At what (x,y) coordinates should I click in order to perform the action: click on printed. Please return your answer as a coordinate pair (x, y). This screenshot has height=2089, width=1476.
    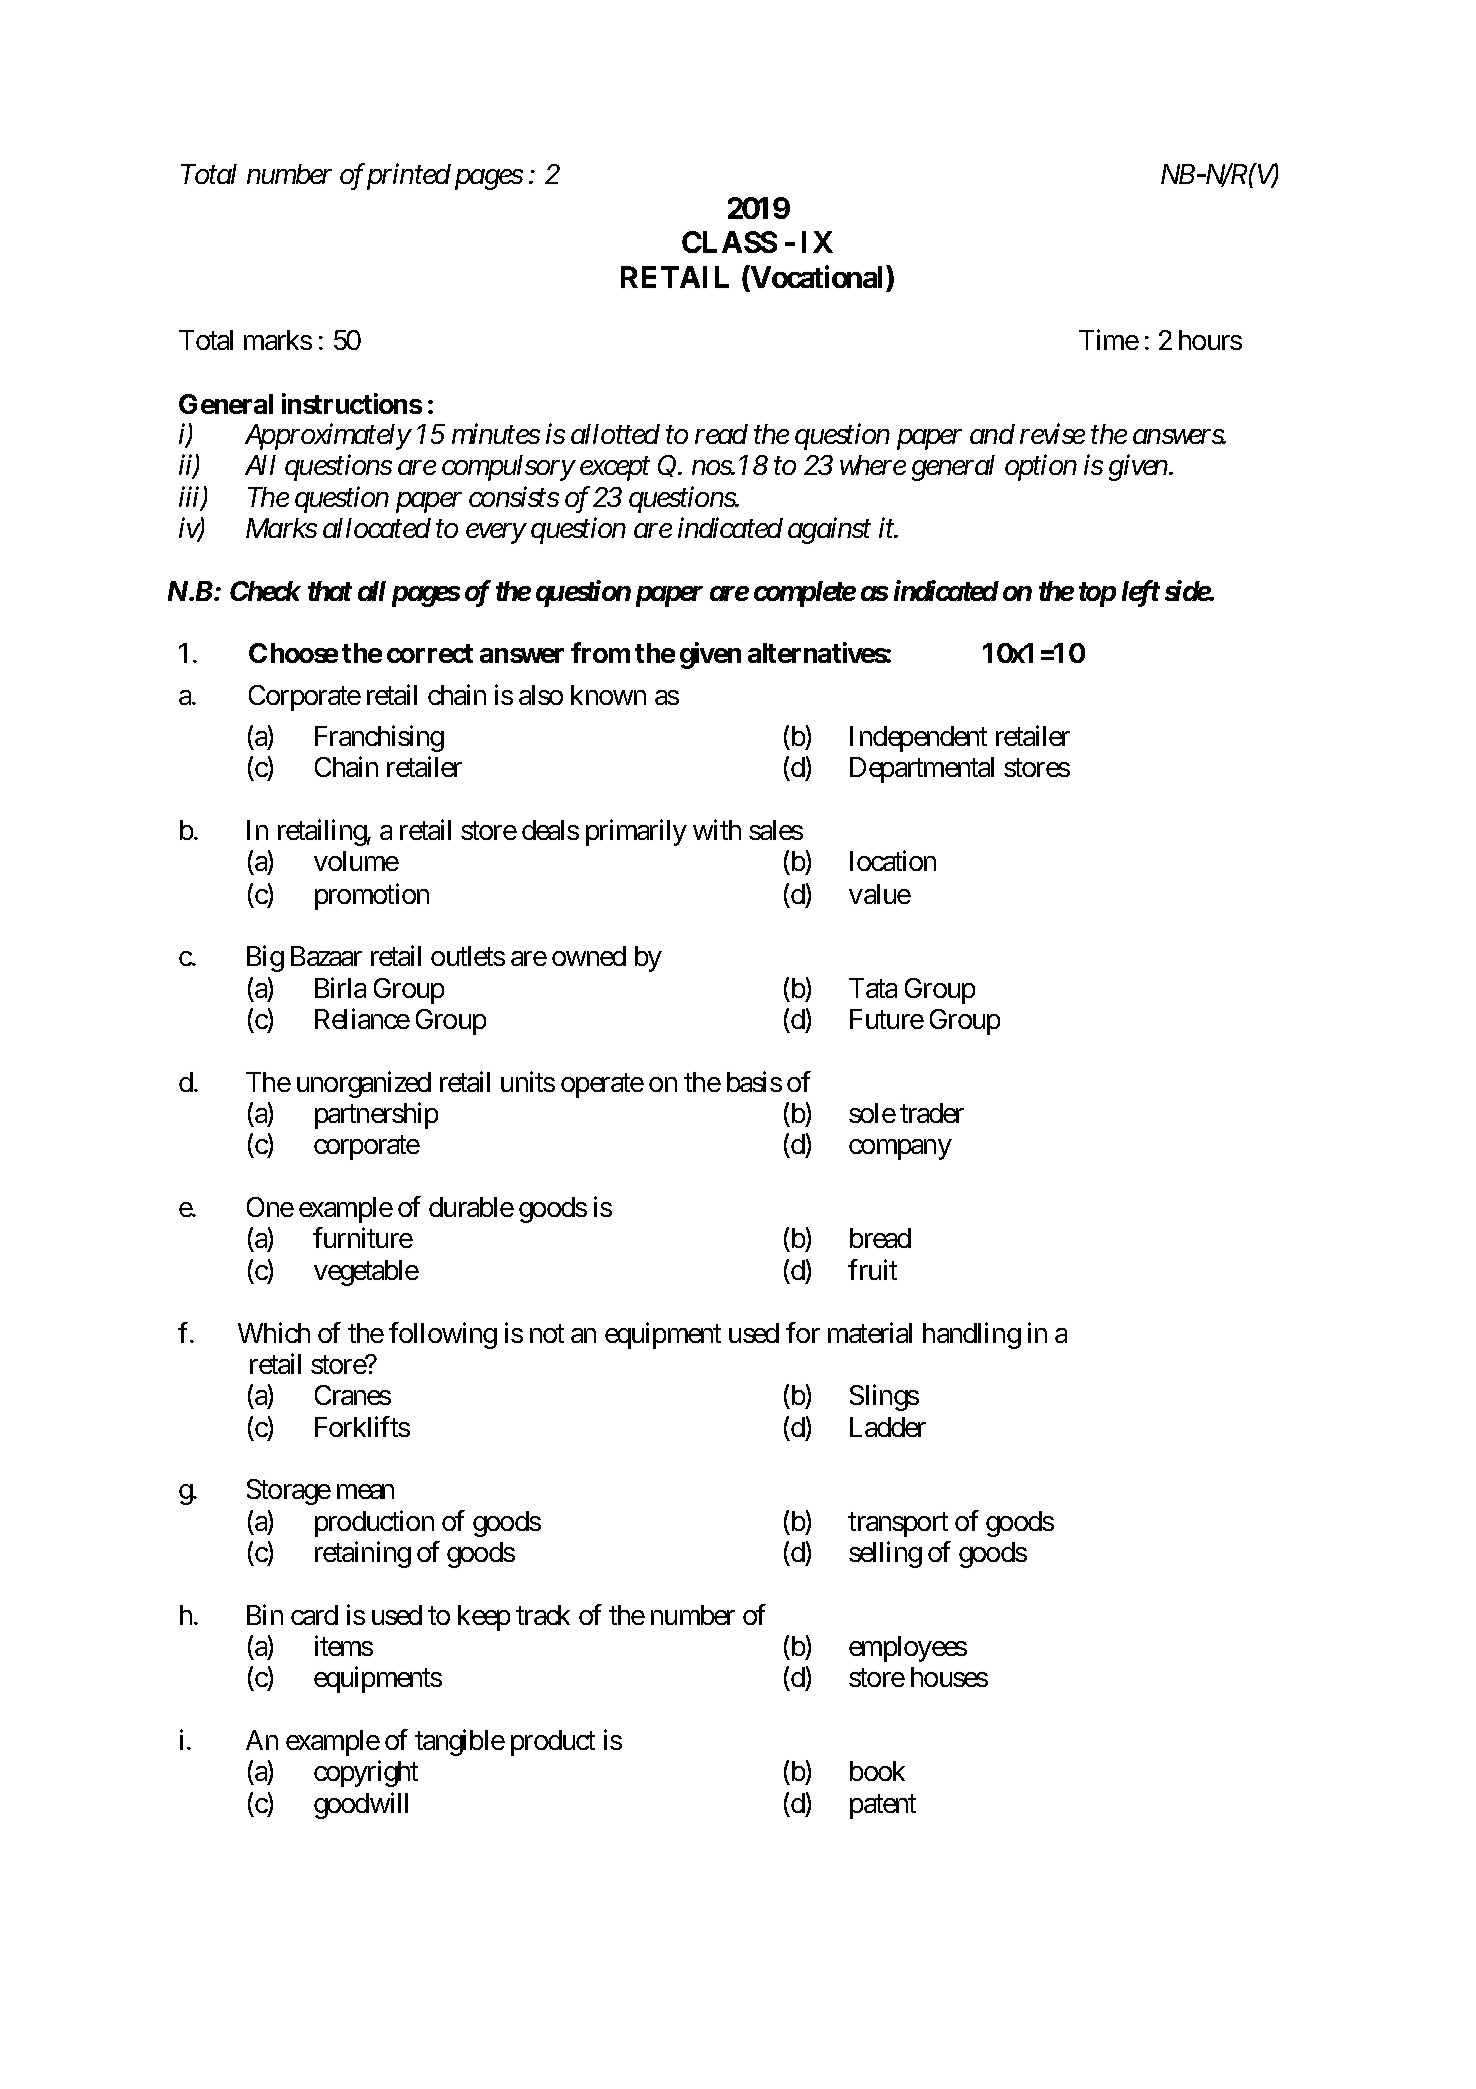
    Looking at the image, I should click on (409, 177).
